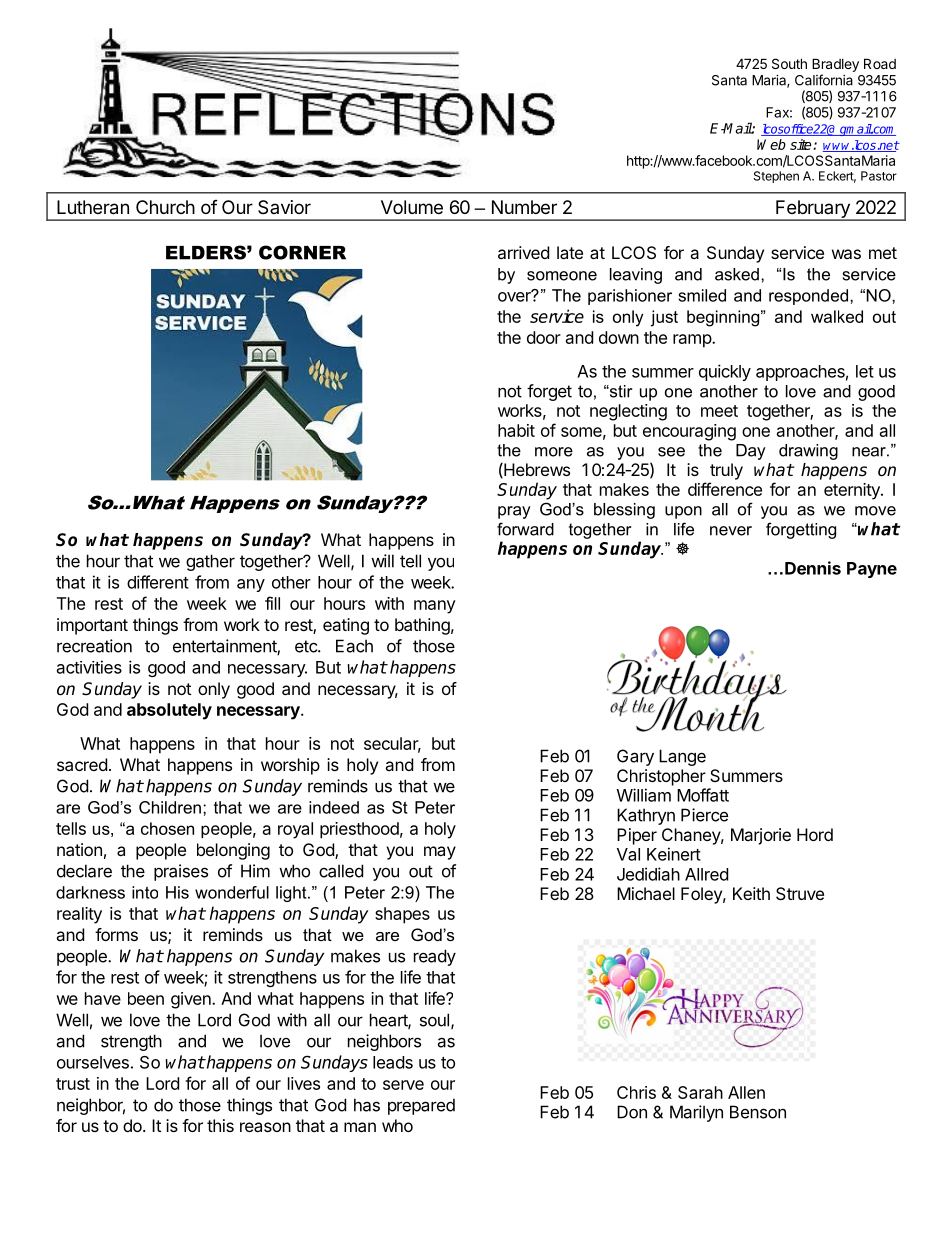  Describe the element at coordinates (725, 489) in the screenshot. I see `difference` at that location.
